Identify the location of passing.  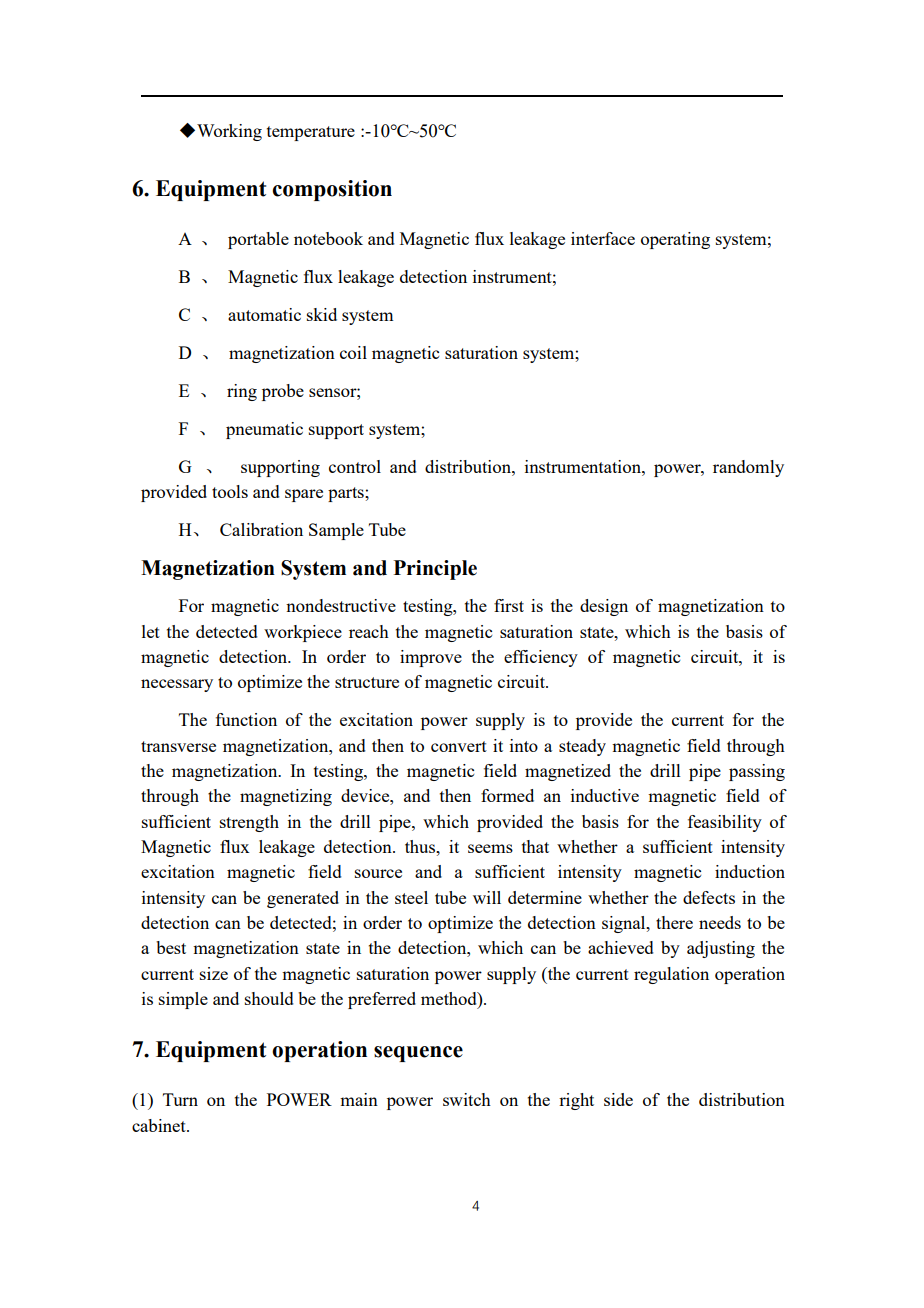
(757, 772).
